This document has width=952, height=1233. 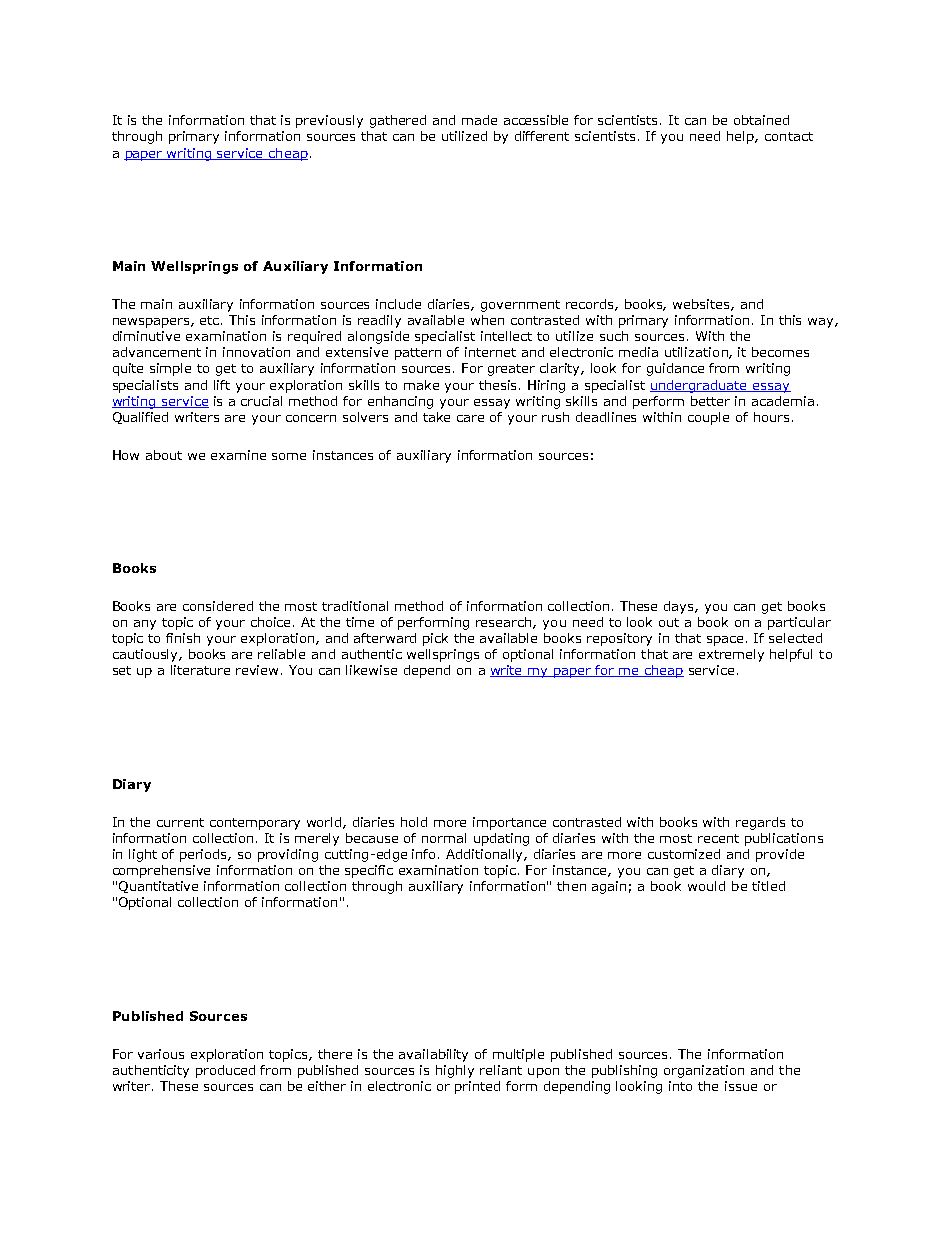 I want to click on previously, so click(x=329, y=121).
